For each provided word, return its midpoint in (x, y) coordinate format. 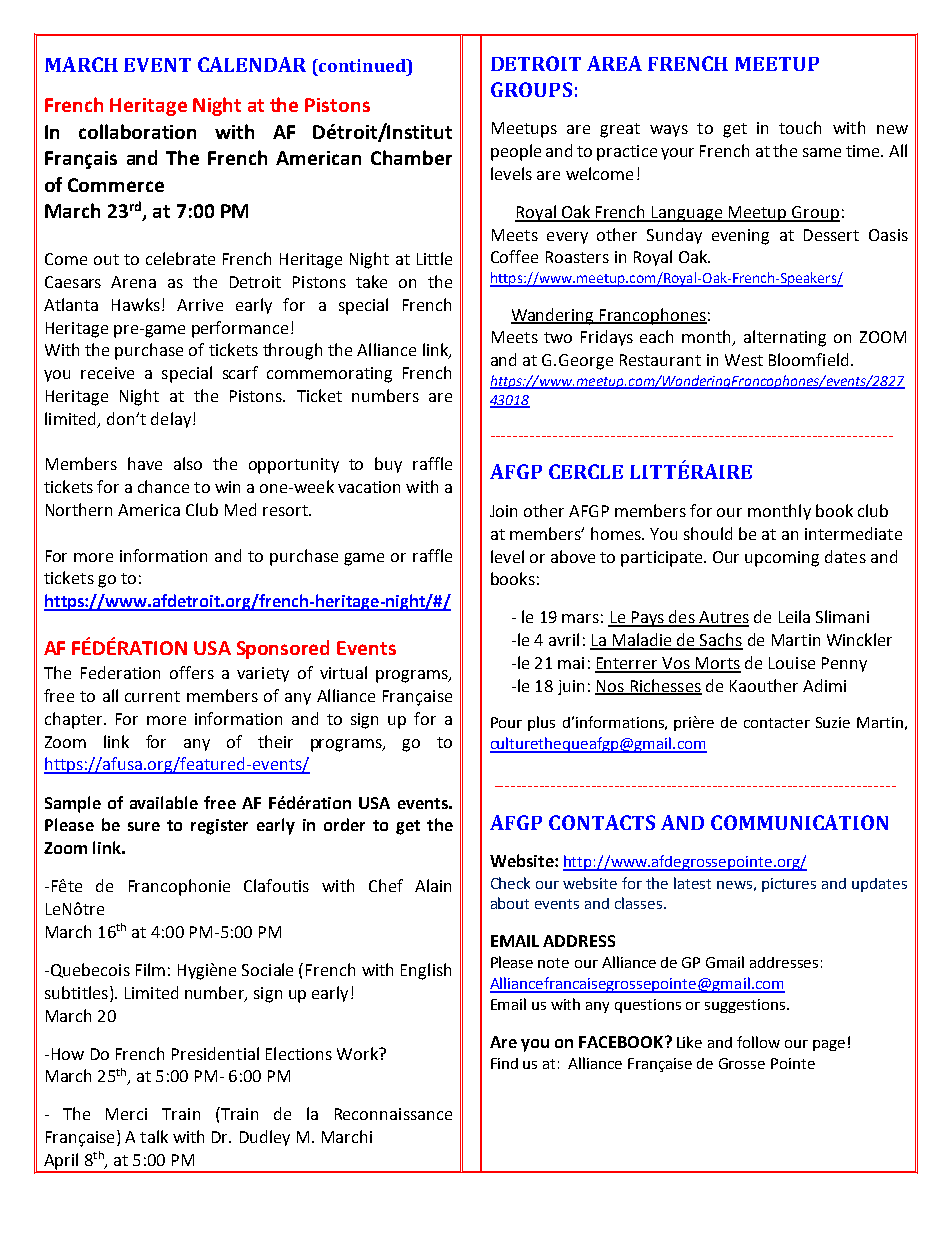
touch (800, 127)
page (829, 1045)
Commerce (116, 185)
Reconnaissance (393, 1114)
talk (154, 1136)
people (516, 152)
